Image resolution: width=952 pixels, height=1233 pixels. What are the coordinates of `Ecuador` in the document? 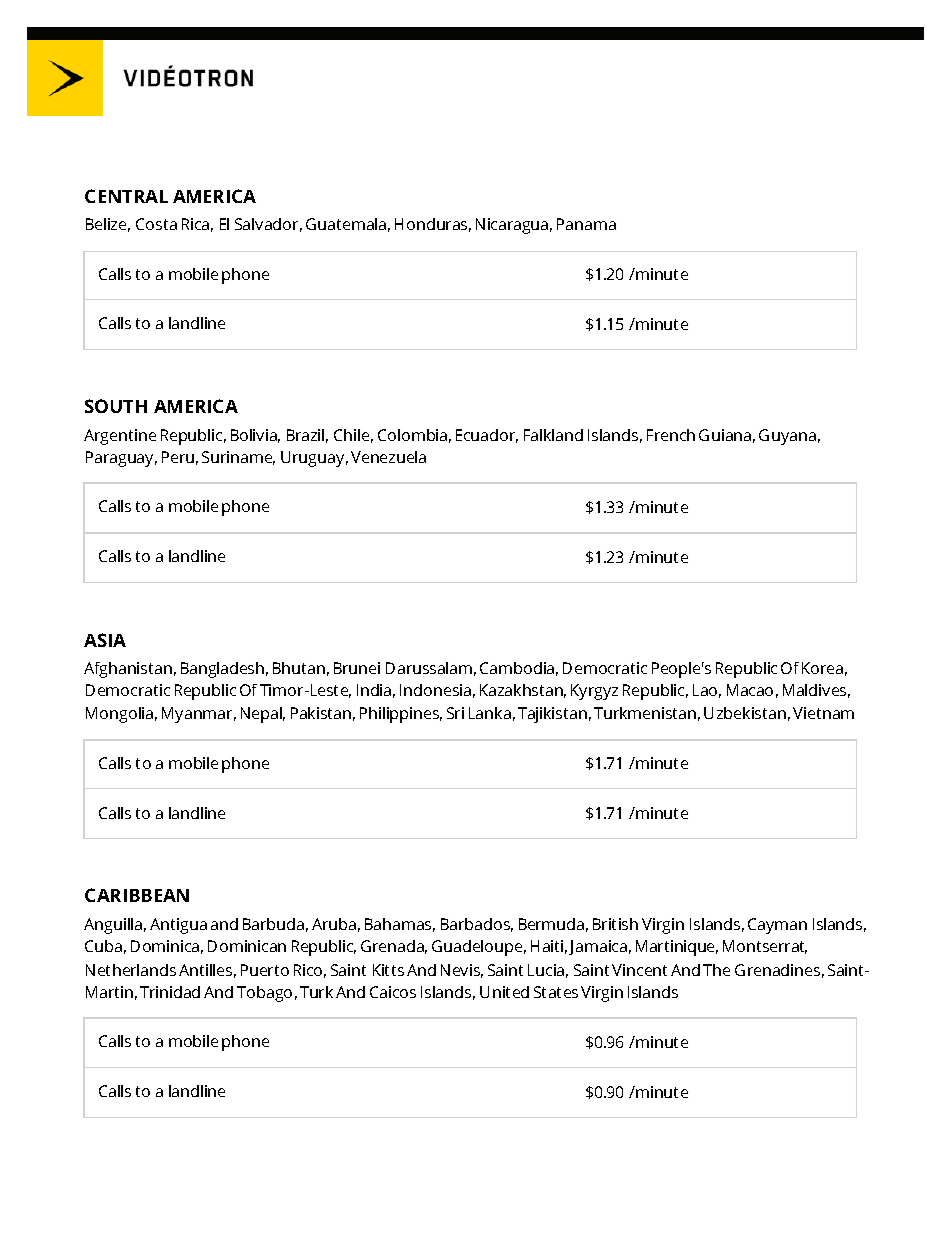 It's located at (487, 436).
